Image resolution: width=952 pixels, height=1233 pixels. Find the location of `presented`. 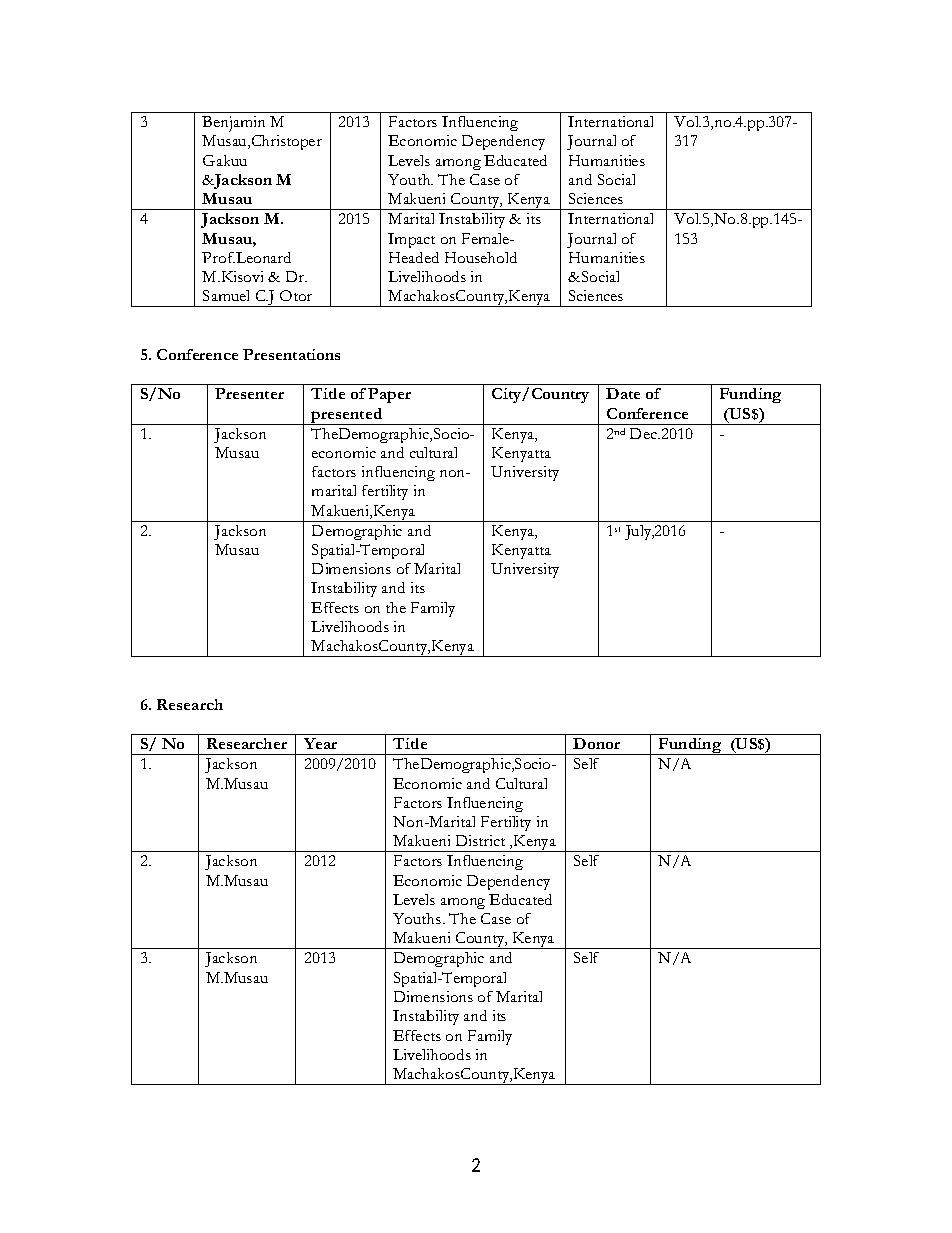

presented is located at coordinates (347, 416).
